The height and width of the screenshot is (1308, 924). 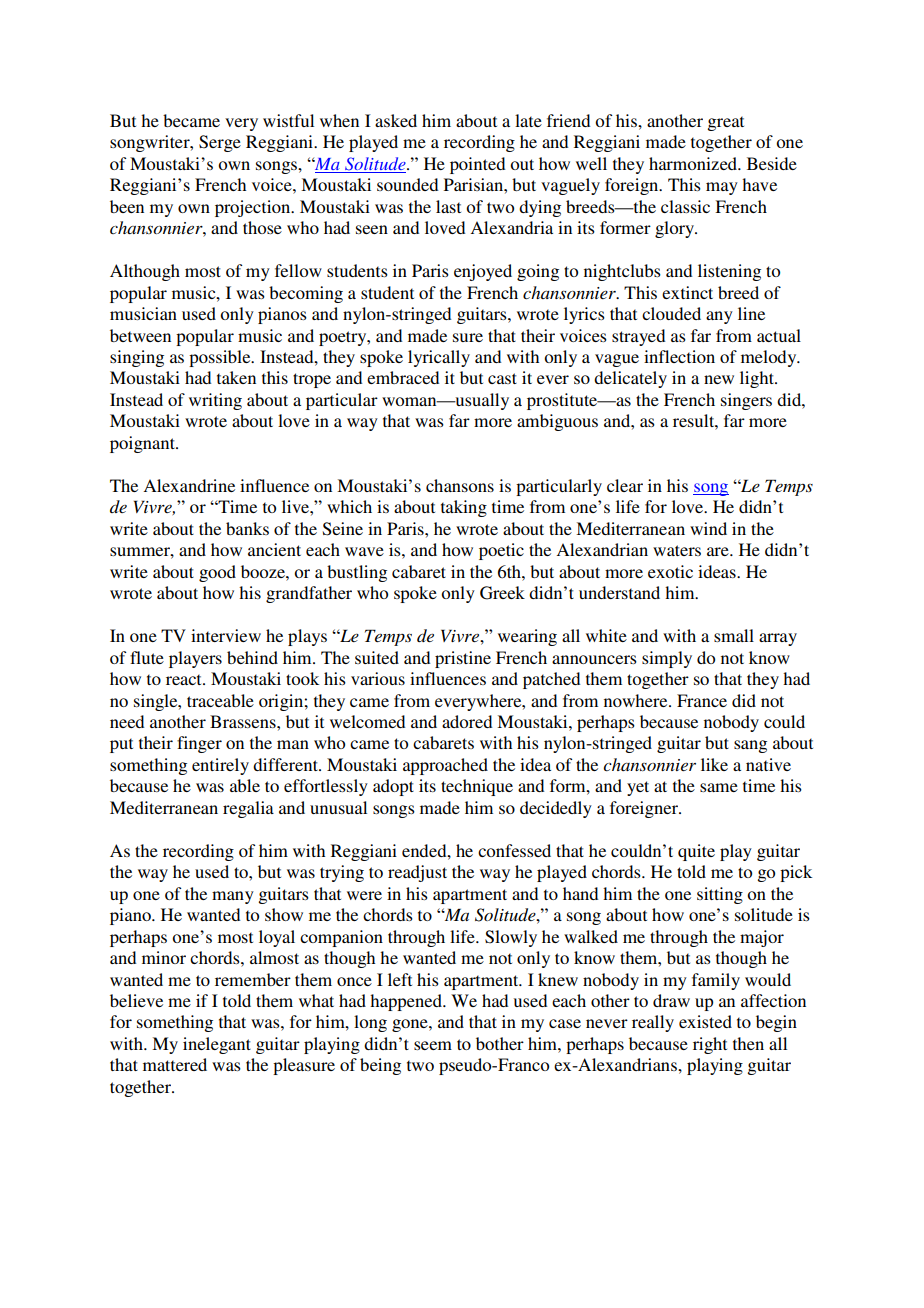 What do you see at coordinates (217, 573) in the screenshot?
I see `good` at bounding box center [217, 573].
